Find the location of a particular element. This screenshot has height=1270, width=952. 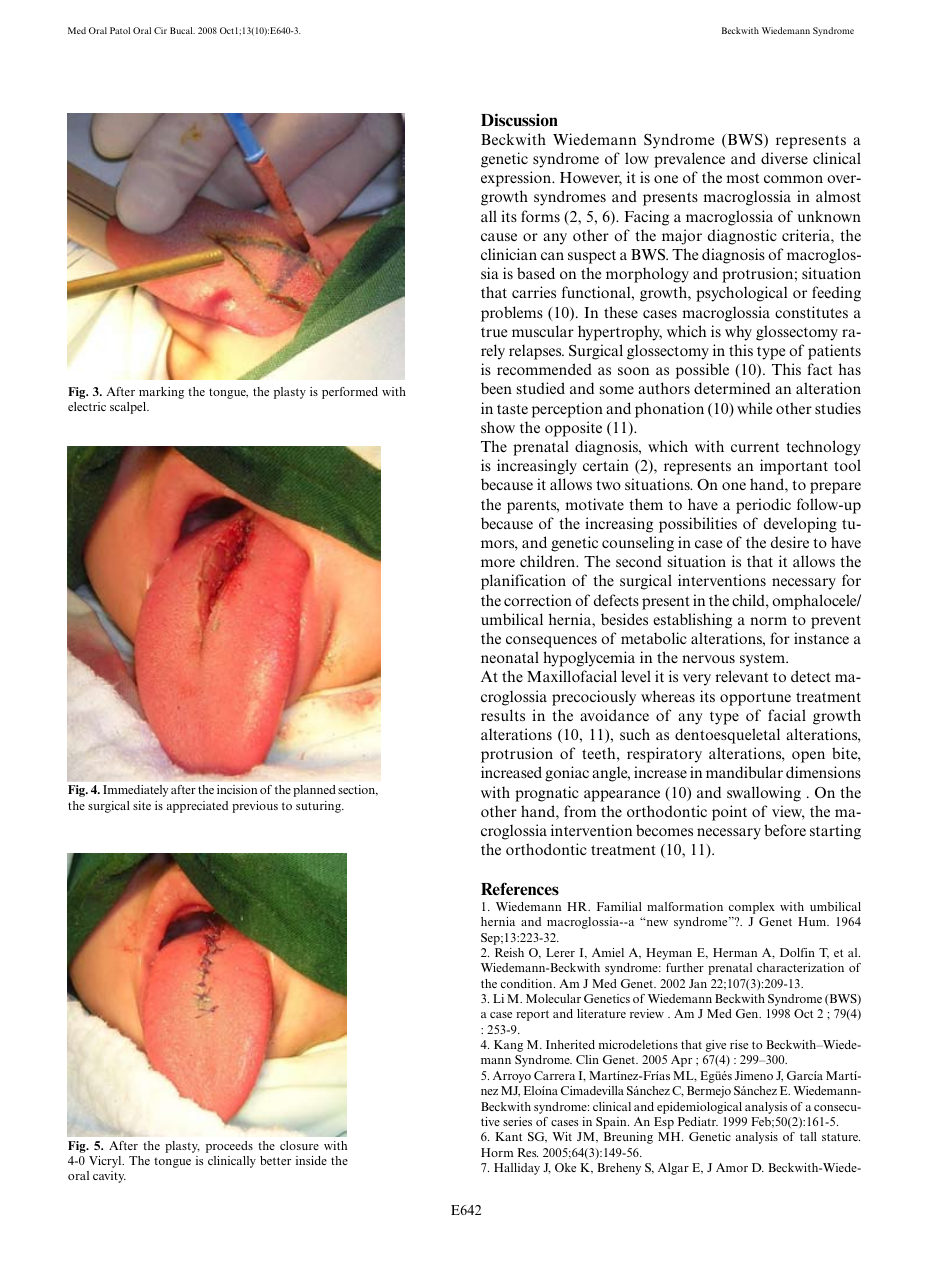

neonatal is located at coordinates (510, 657).
